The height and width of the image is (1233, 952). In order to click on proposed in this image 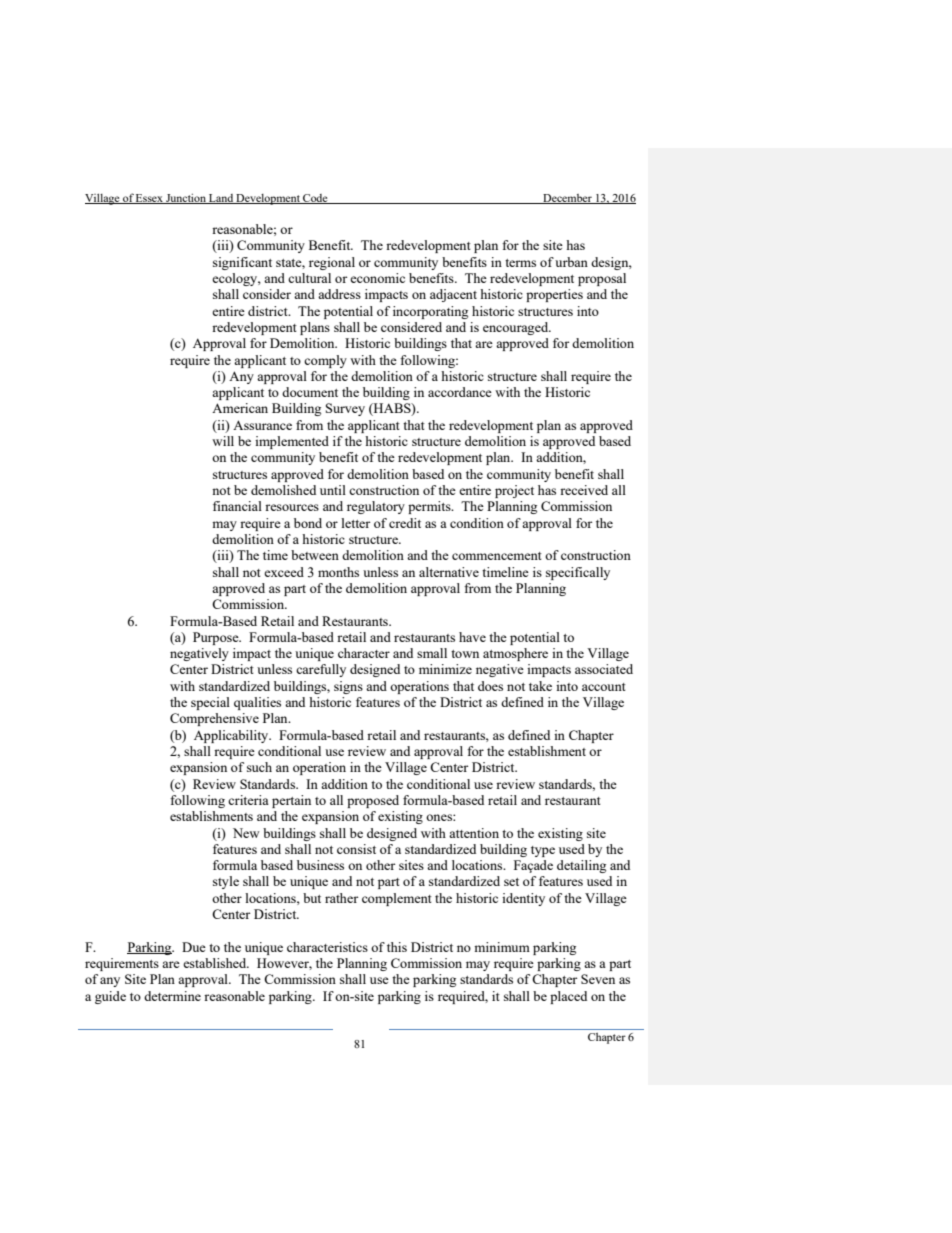, I will do `click(373, 801)`.
